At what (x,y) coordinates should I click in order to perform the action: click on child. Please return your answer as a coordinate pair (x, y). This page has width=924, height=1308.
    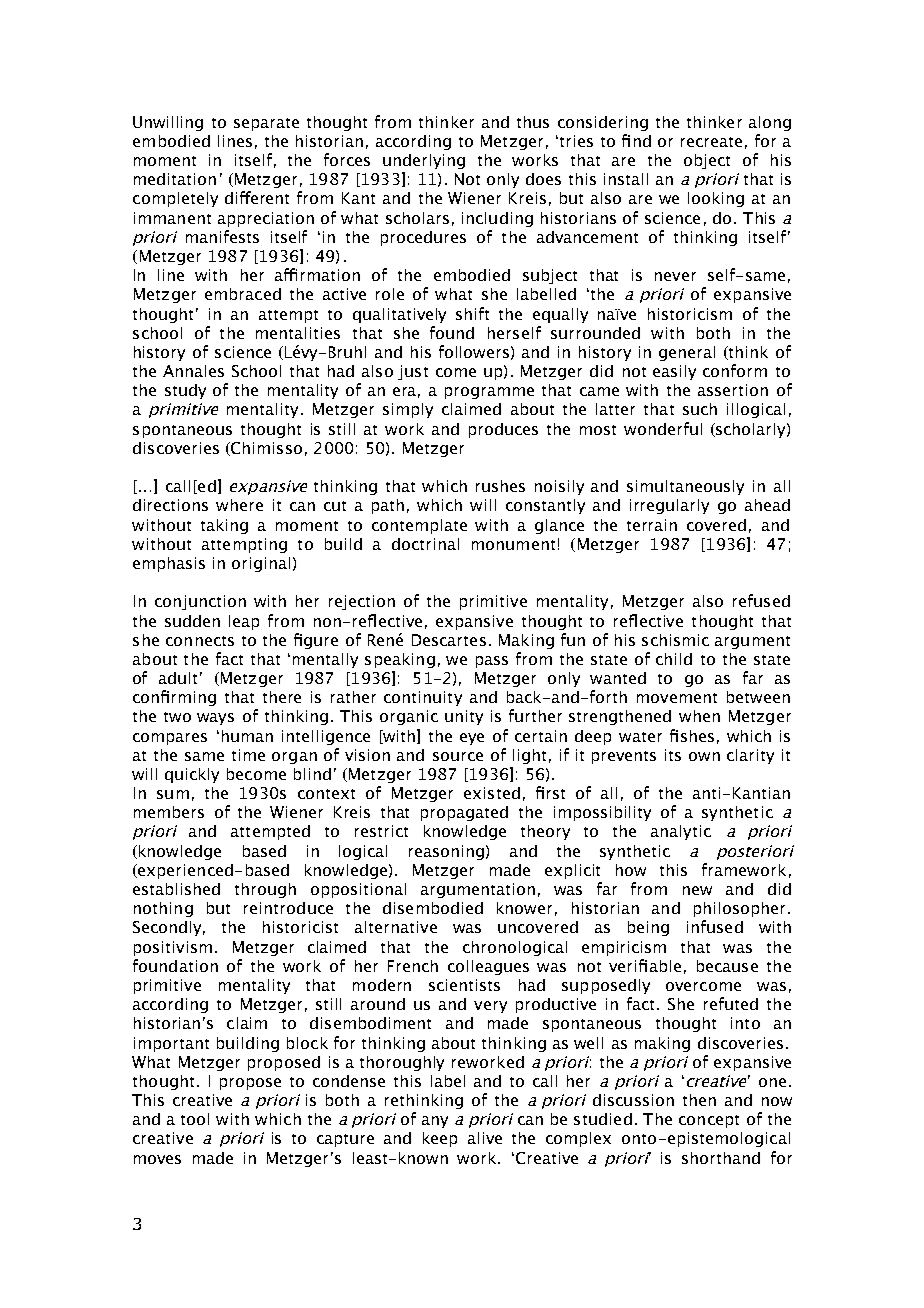
    Looking at the image, I should click on (674, 659).
